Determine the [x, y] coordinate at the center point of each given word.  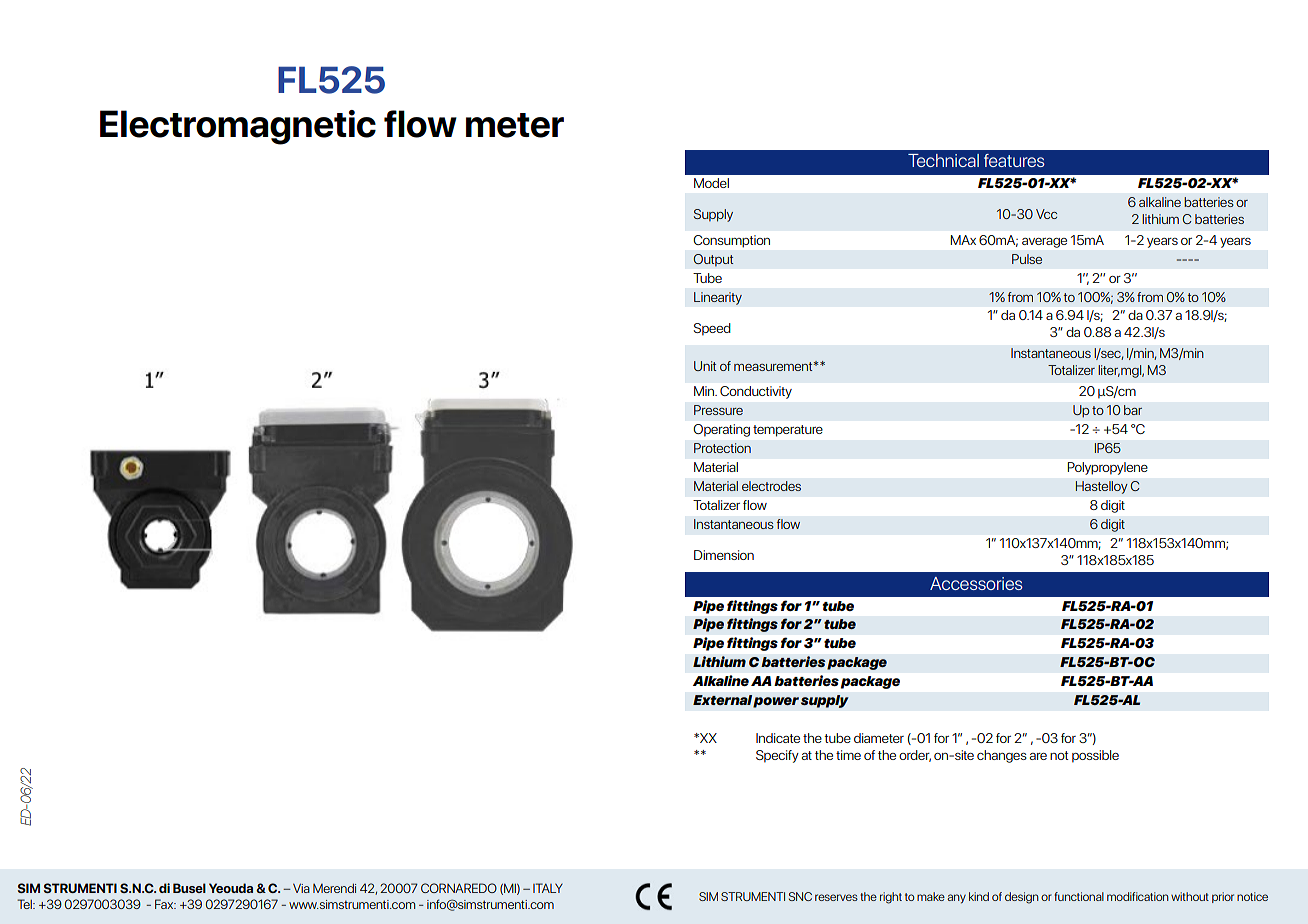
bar [1133, 410]
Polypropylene [1108, 468]
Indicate [778, 738]
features [1014, 160]
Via [301, 888]
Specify [777, 756]
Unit [705, 366]
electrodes [771, 486]
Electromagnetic [238, 127]
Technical [943, 160]
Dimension [724, 555]
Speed [712, 329]
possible [1095, 756]
